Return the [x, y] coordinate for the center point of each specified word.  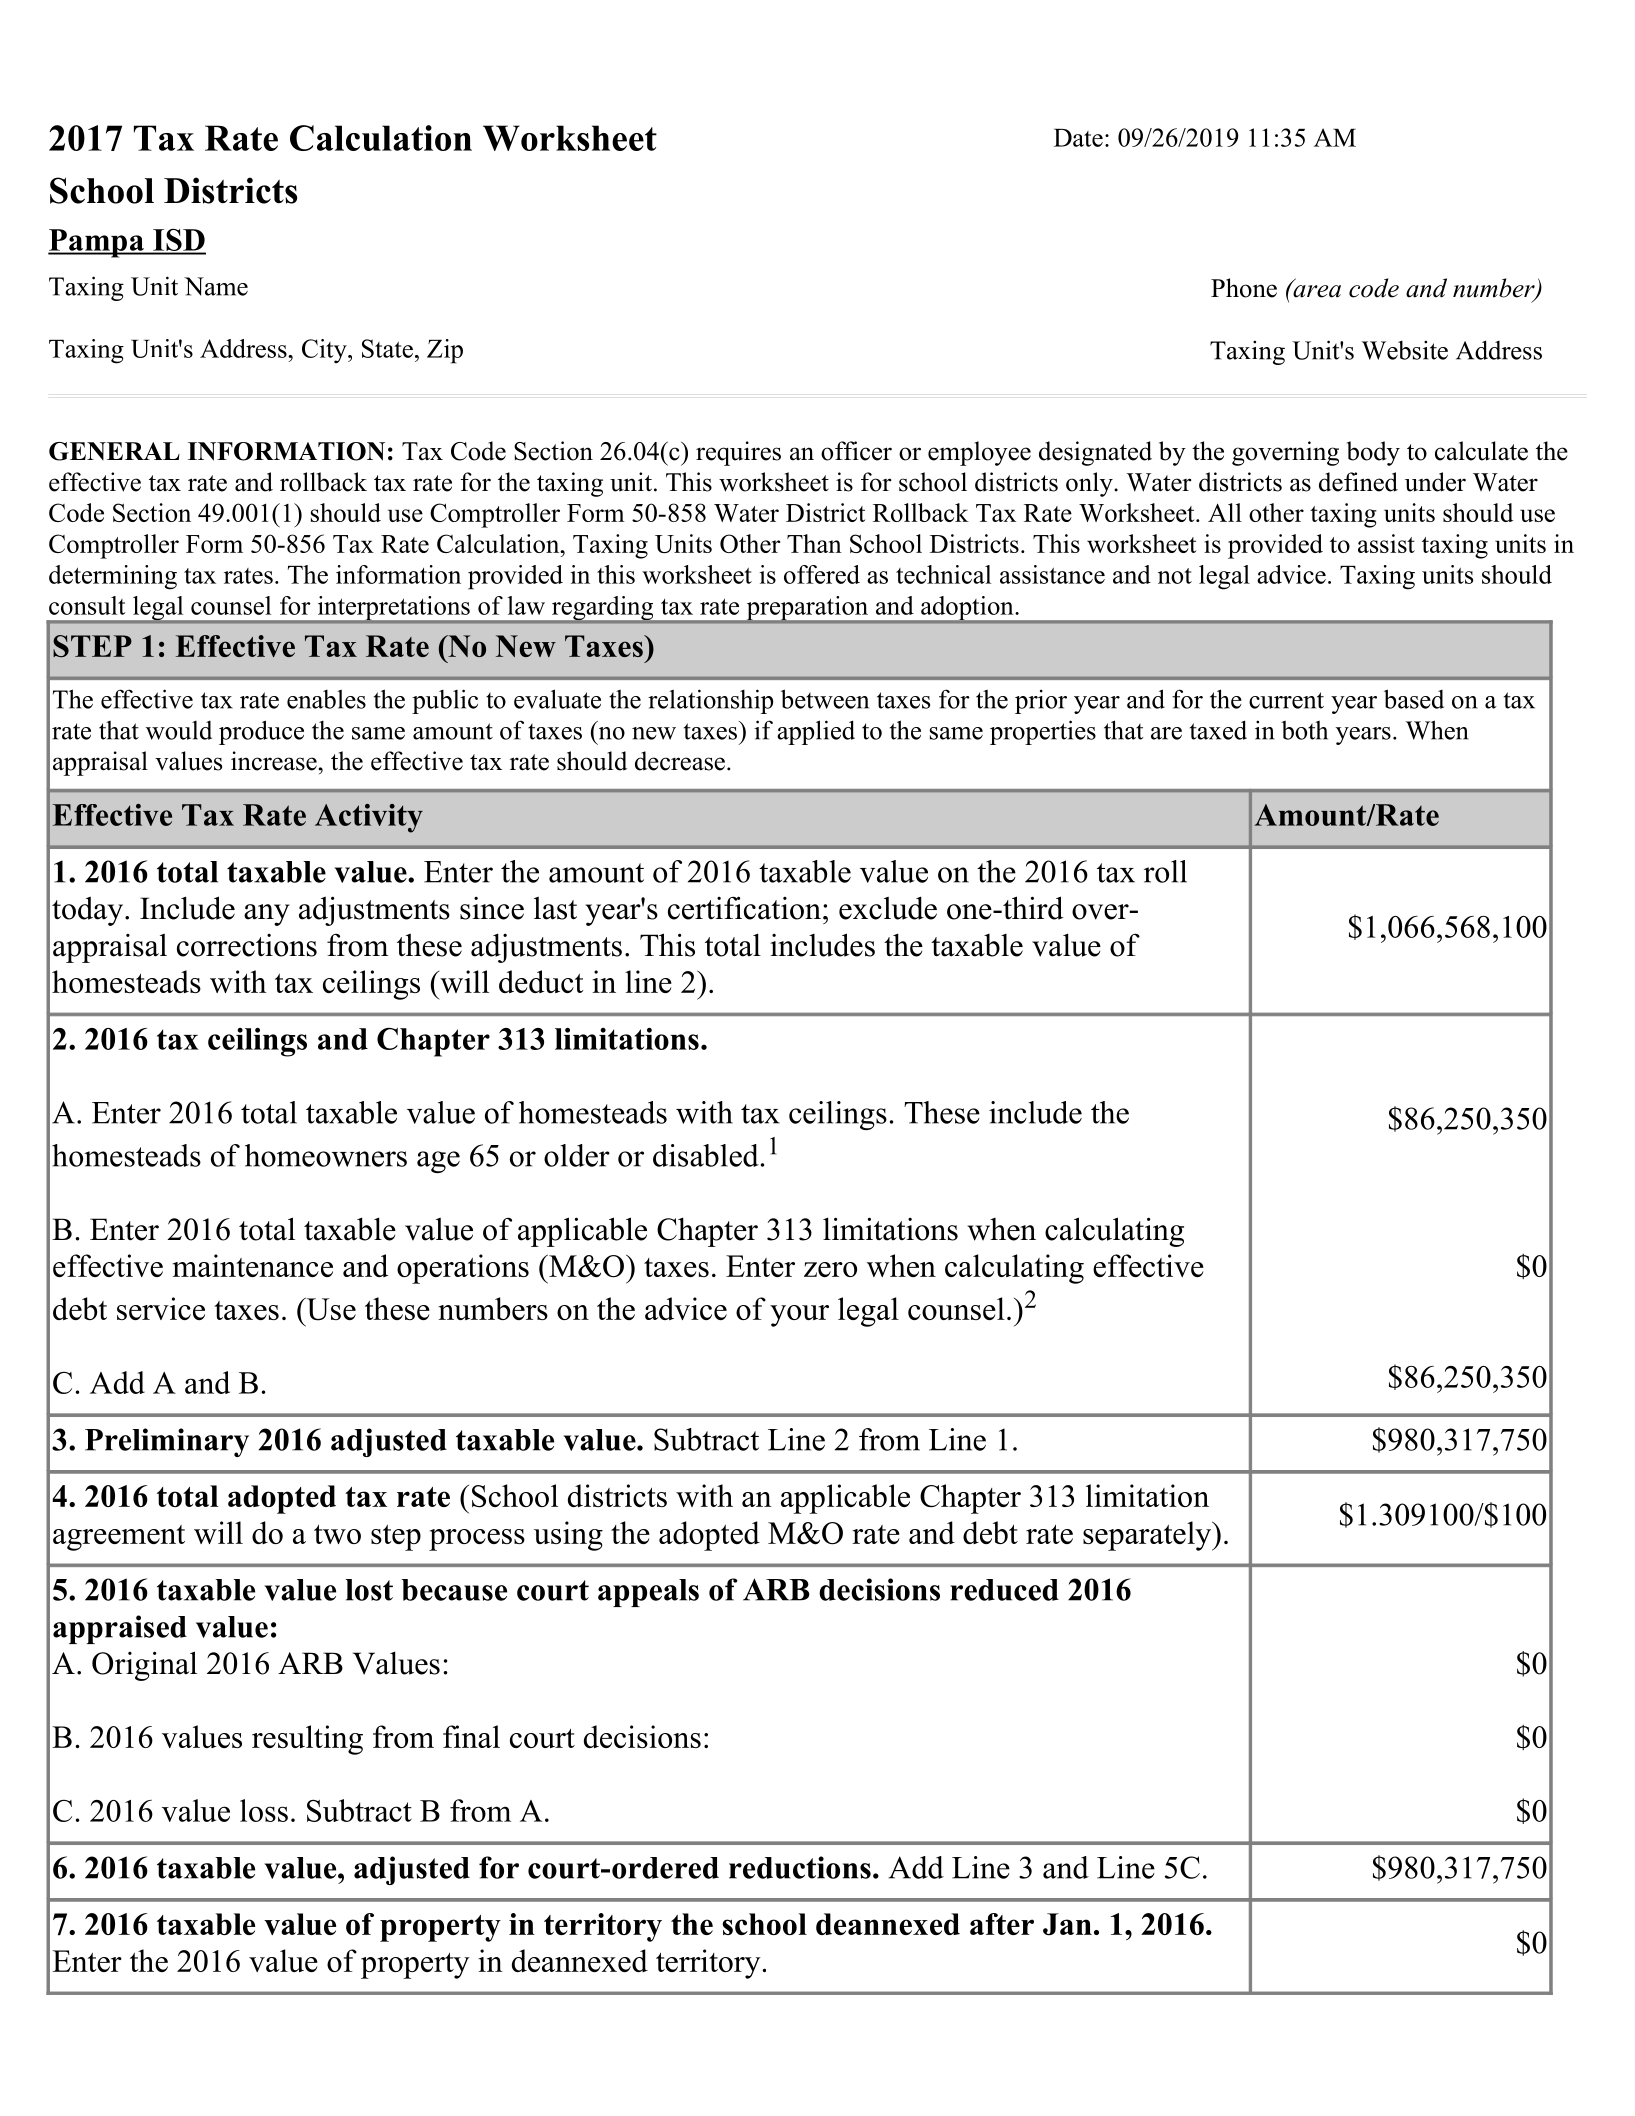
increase [275, 761]
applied [816, 732]
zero [830, 1269]
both [1304, 730]
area [1316, 290]
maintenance [253, 1265]
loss [264, 1810]
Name [216, 286]
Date [1078, 138]
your [799, 1316]
